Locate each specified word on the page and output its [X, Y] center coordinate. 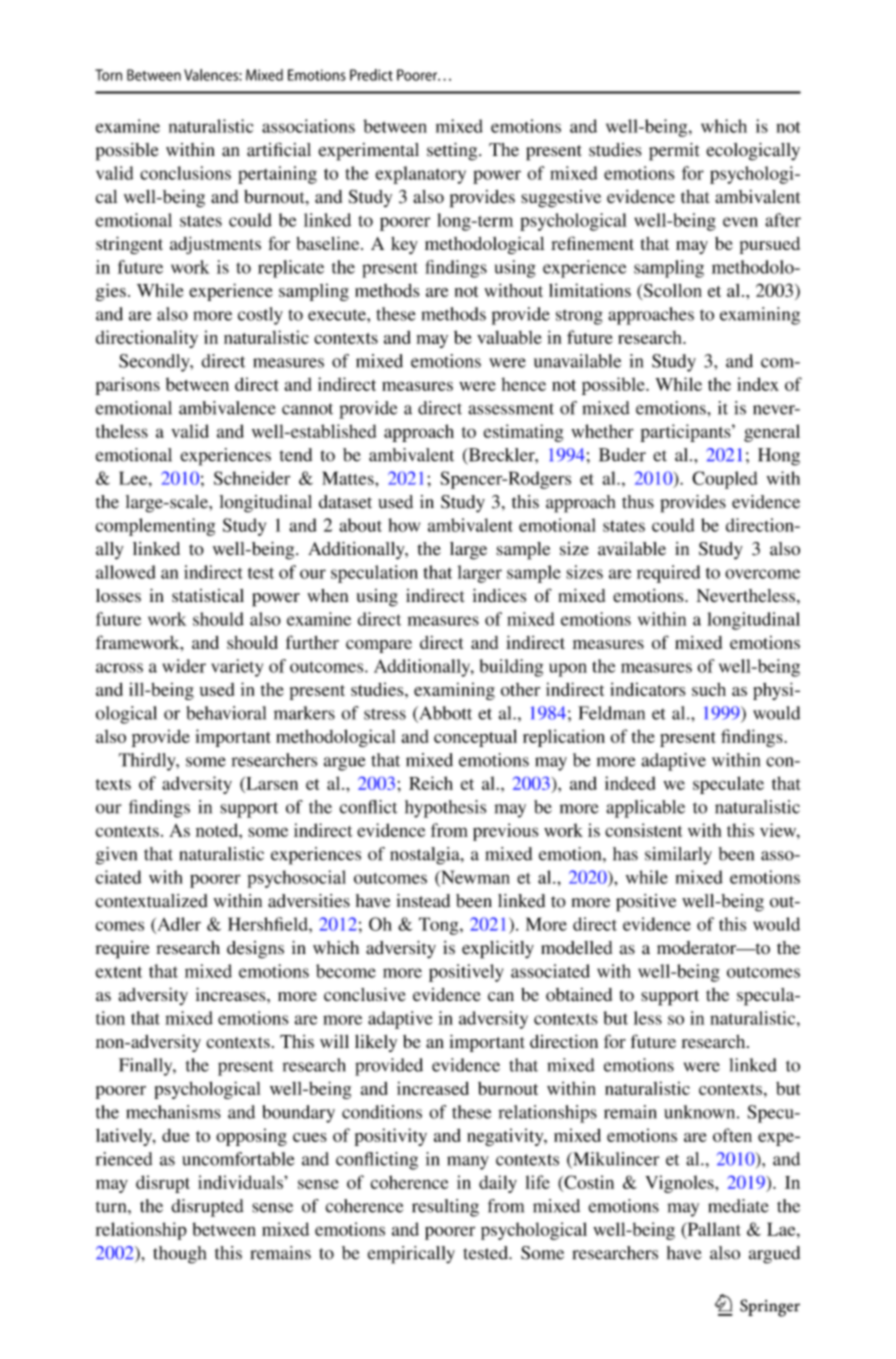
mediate [738, 1206]
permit [674, 152]
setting [453, 152]
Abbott [444, 714]
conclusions [185, 173]
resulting [445, 1208]
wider [184, 666]
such [709, 689]
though [179, 1255]
